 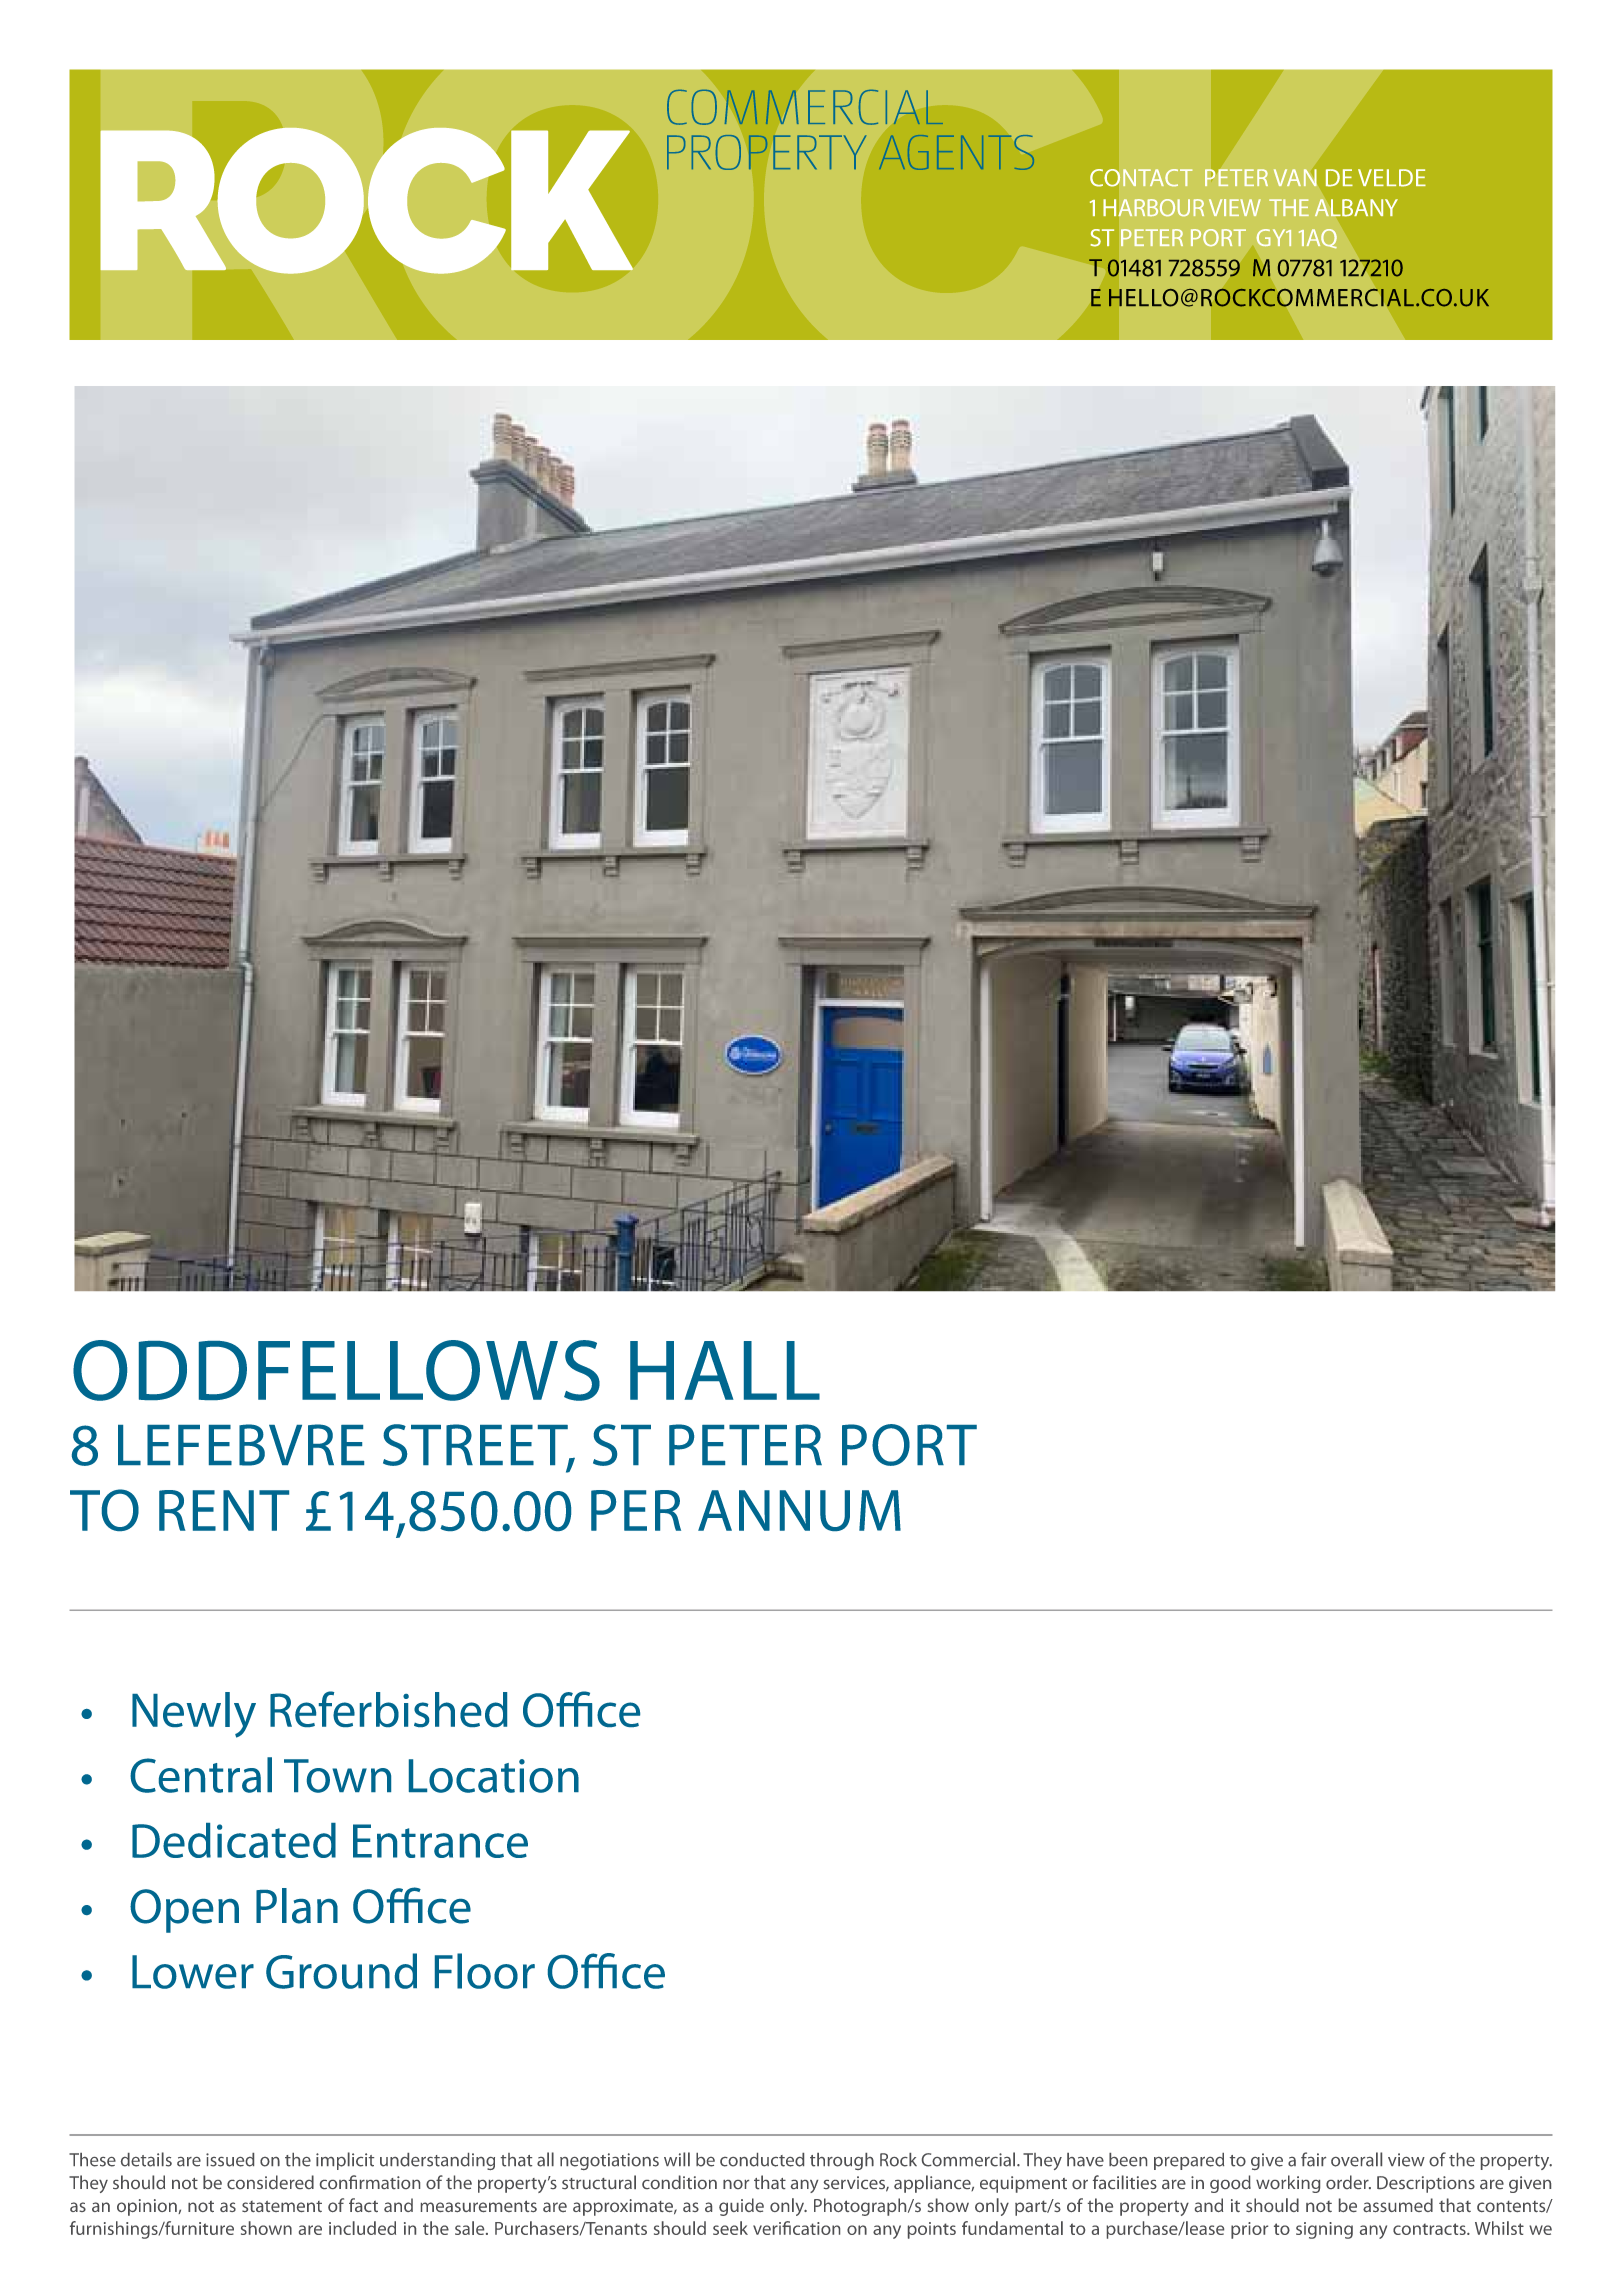 I want to click on Lefebvre, so click(x=241, y=1445).
